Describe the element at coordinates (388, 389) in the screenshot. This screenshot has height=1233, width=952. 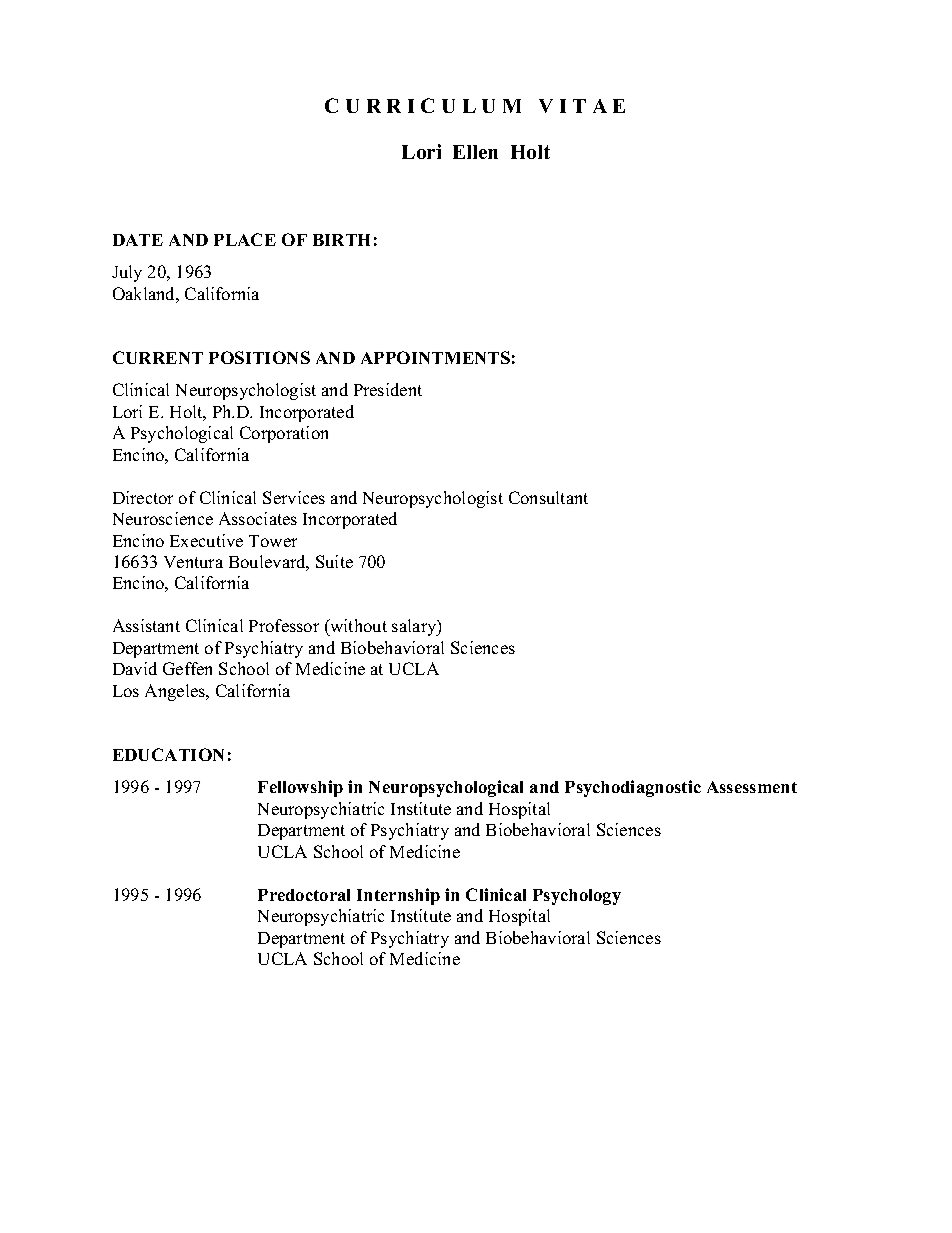
I see `President` at that location.
